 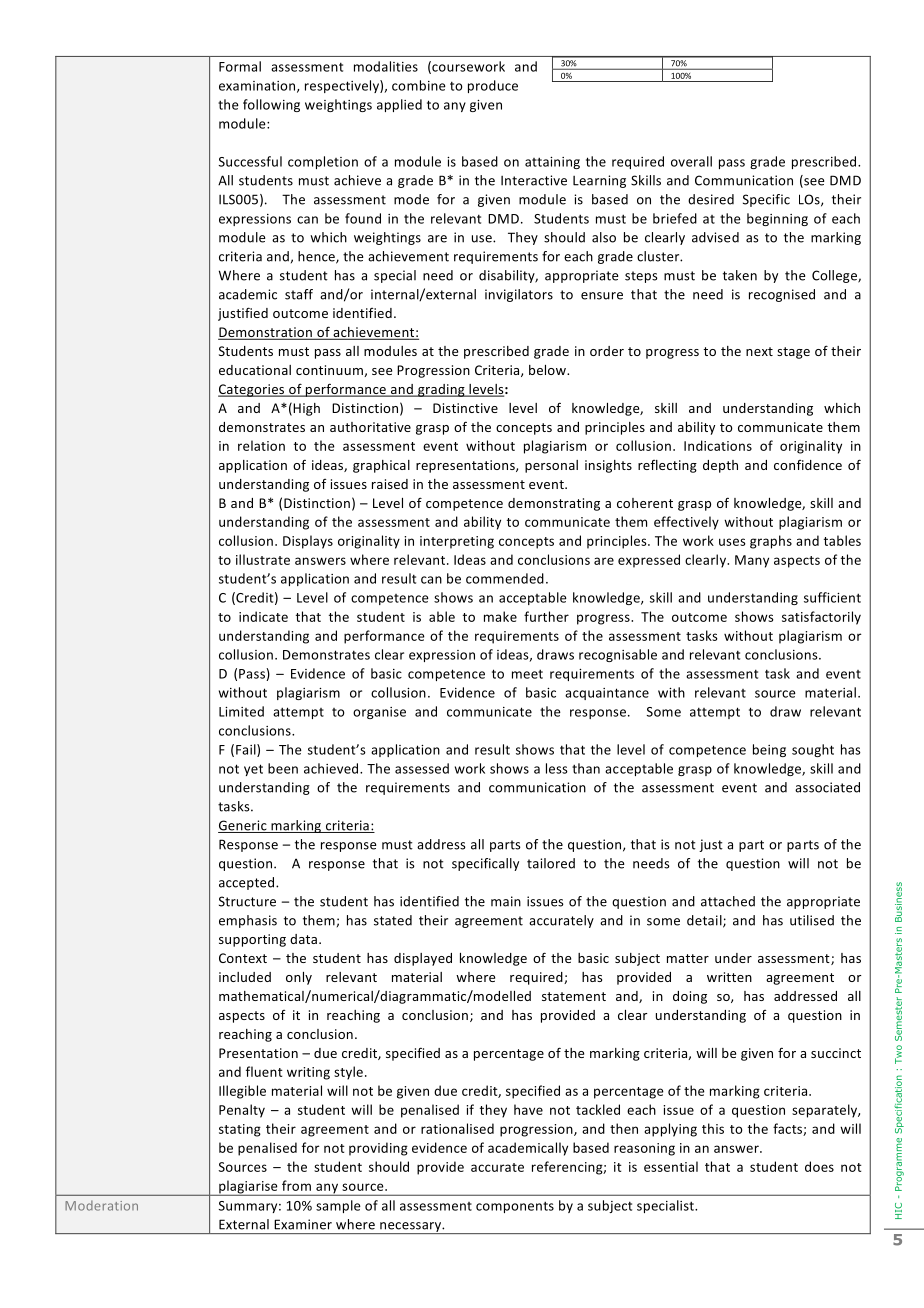 What do you see at coordinates (271, 105) in the screenshot?
I see `following` at bounding box center [271, 105].
